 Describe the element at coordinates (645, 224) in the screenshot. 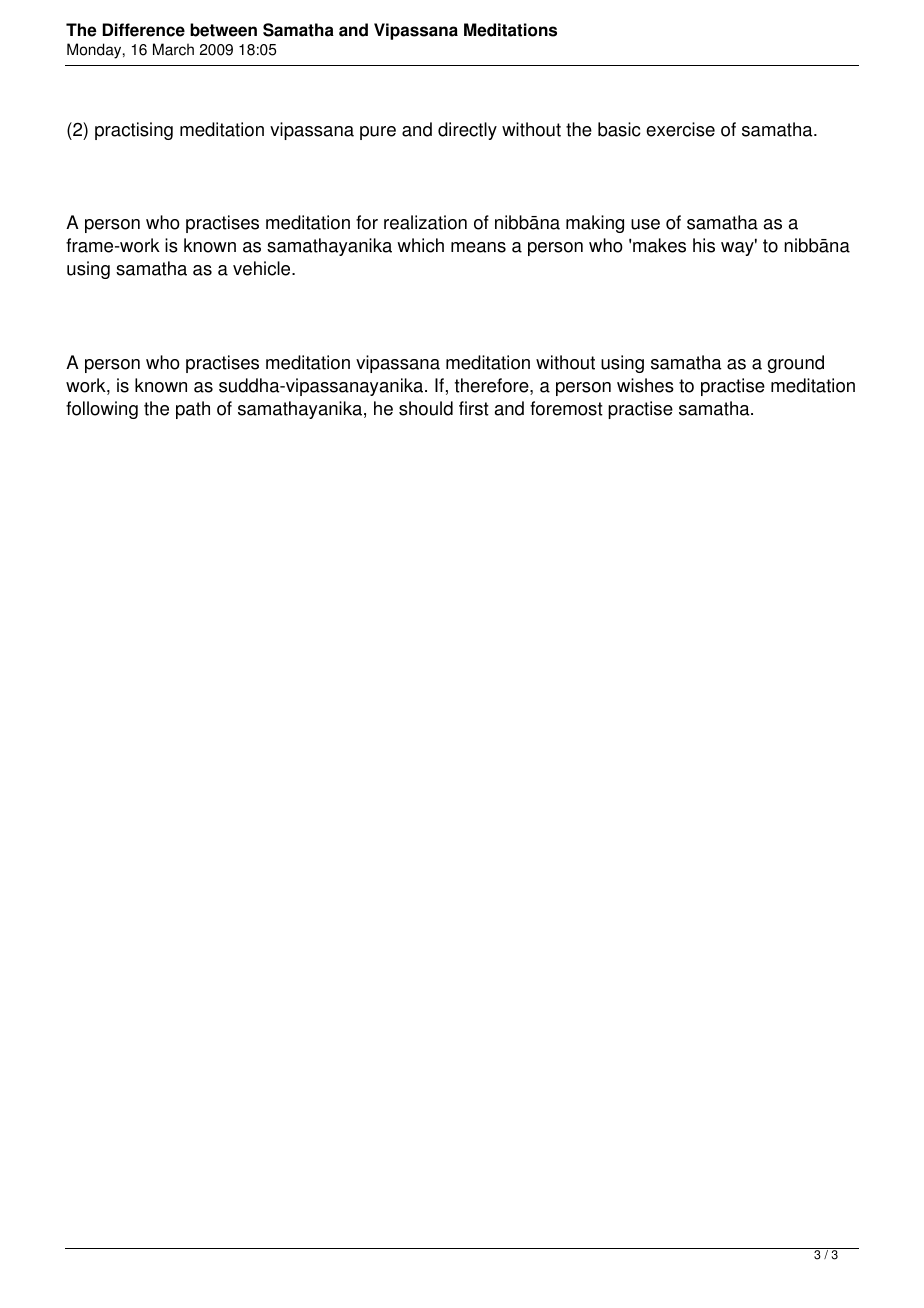

I see `use` at that location.
